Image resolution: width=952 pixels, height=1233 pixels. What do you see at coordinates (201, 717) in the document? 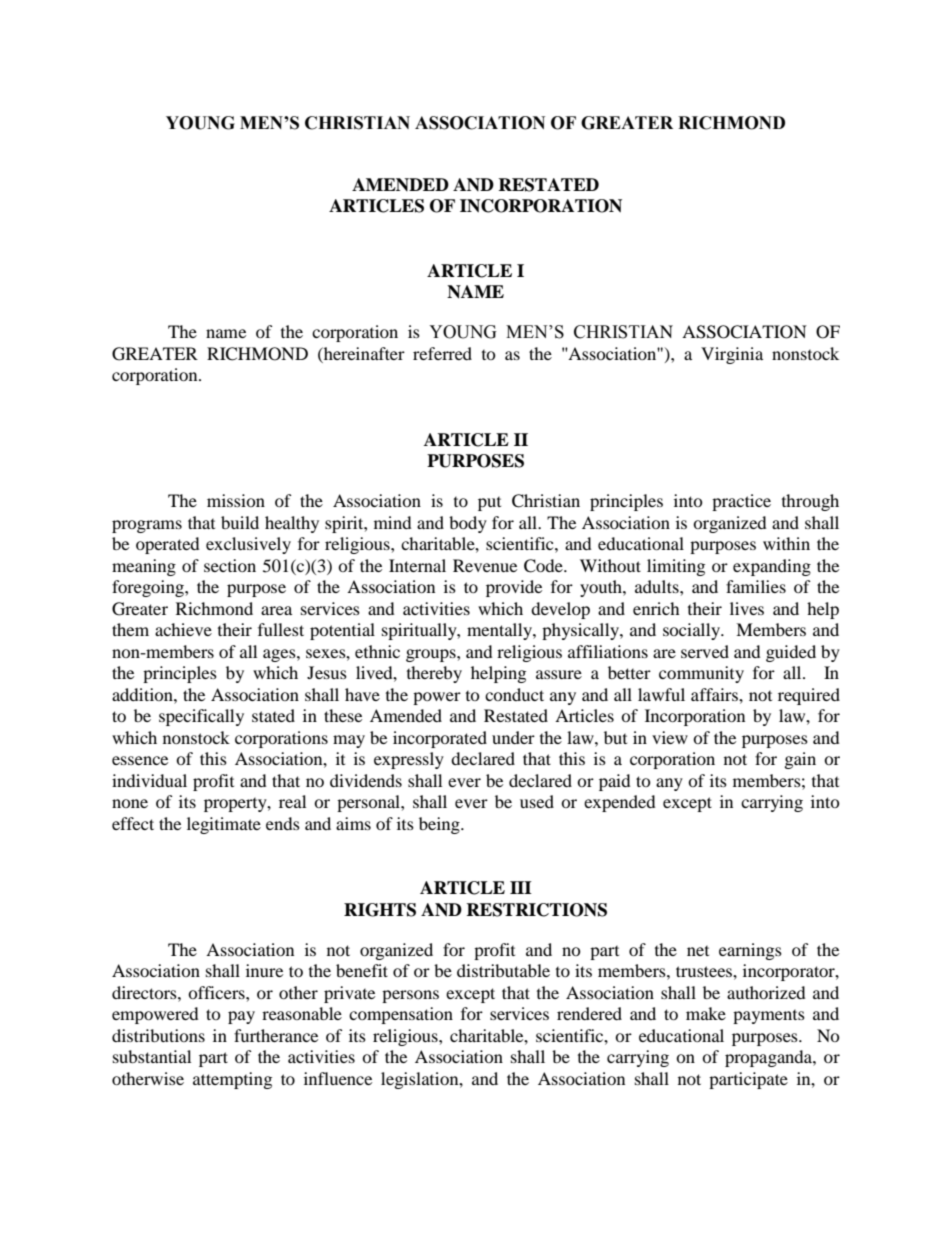
I see `specifically` at bounding box center [201, 717].
